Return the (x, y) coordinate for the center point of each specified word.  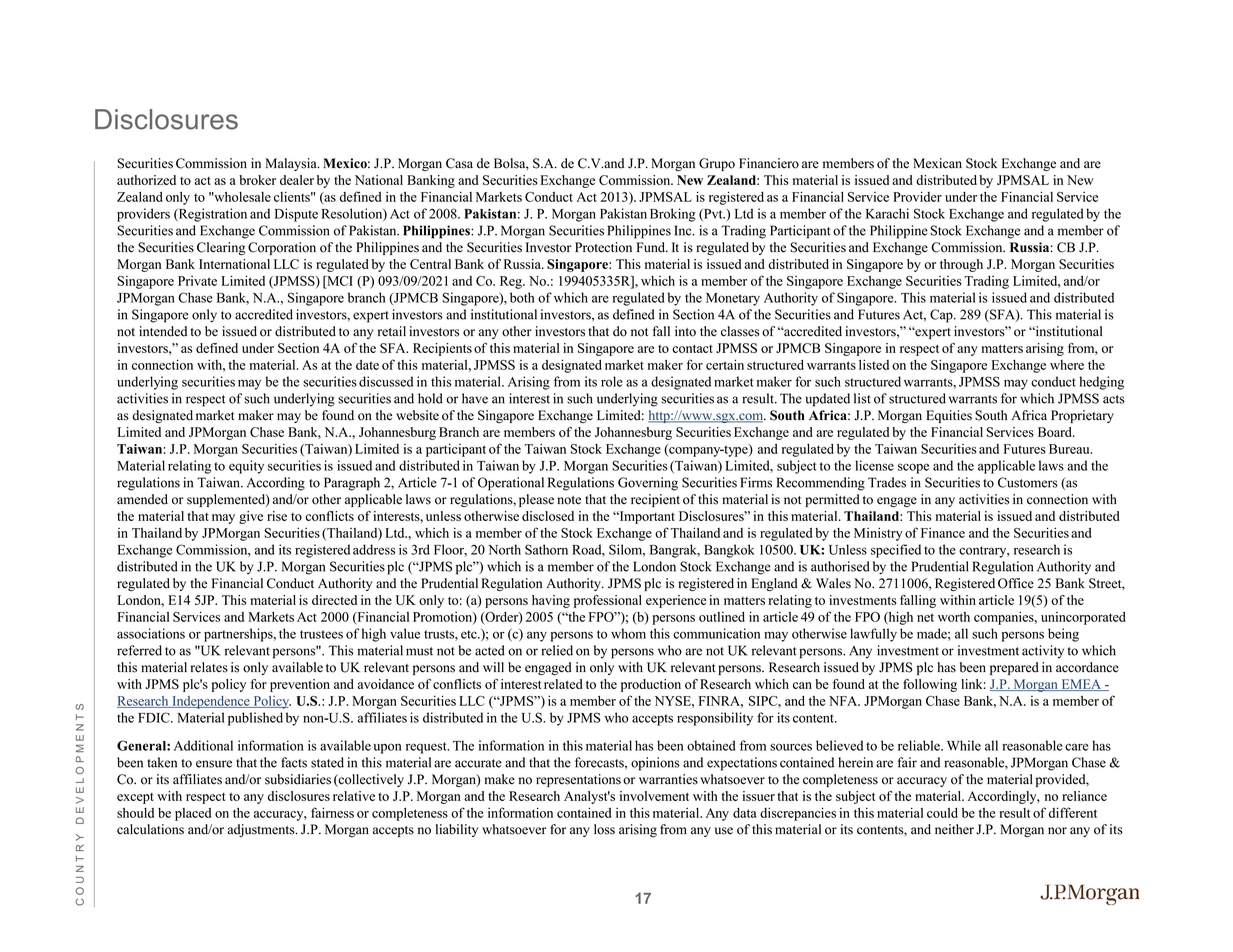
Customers (1028, 482)
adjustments (262, 830)
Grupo (717, 164)
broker (257, 180)
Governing (648, 484)
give (251, 517)
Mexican (937, 163)
